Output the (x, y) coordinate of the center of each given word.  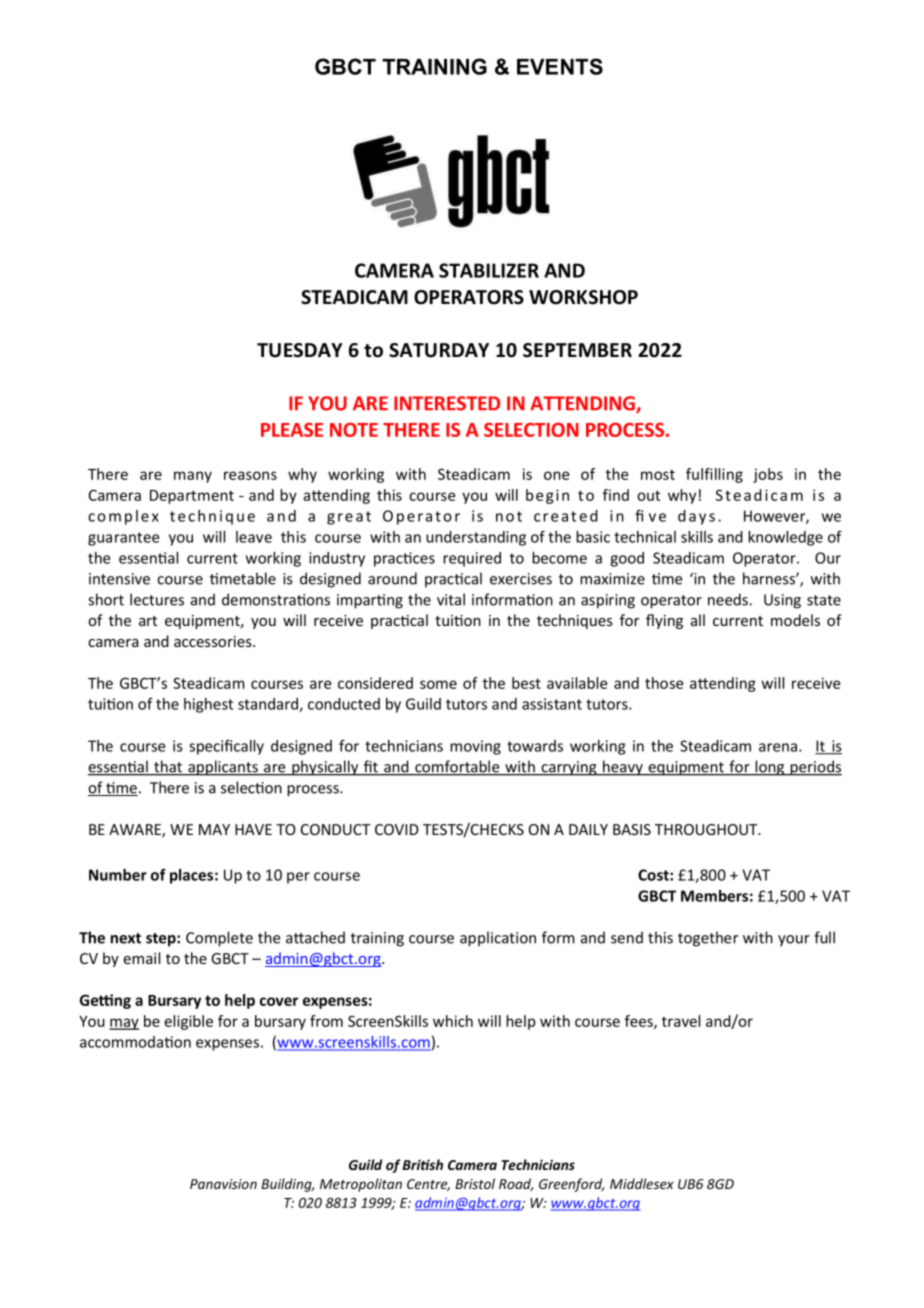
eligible (188, 1022)
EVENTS (560, 66)
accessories (214, 641)
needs (729, 599)
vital (451, 599)
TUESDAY (300, 350)
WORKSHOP (583, 297)
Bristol (475, 1183)
